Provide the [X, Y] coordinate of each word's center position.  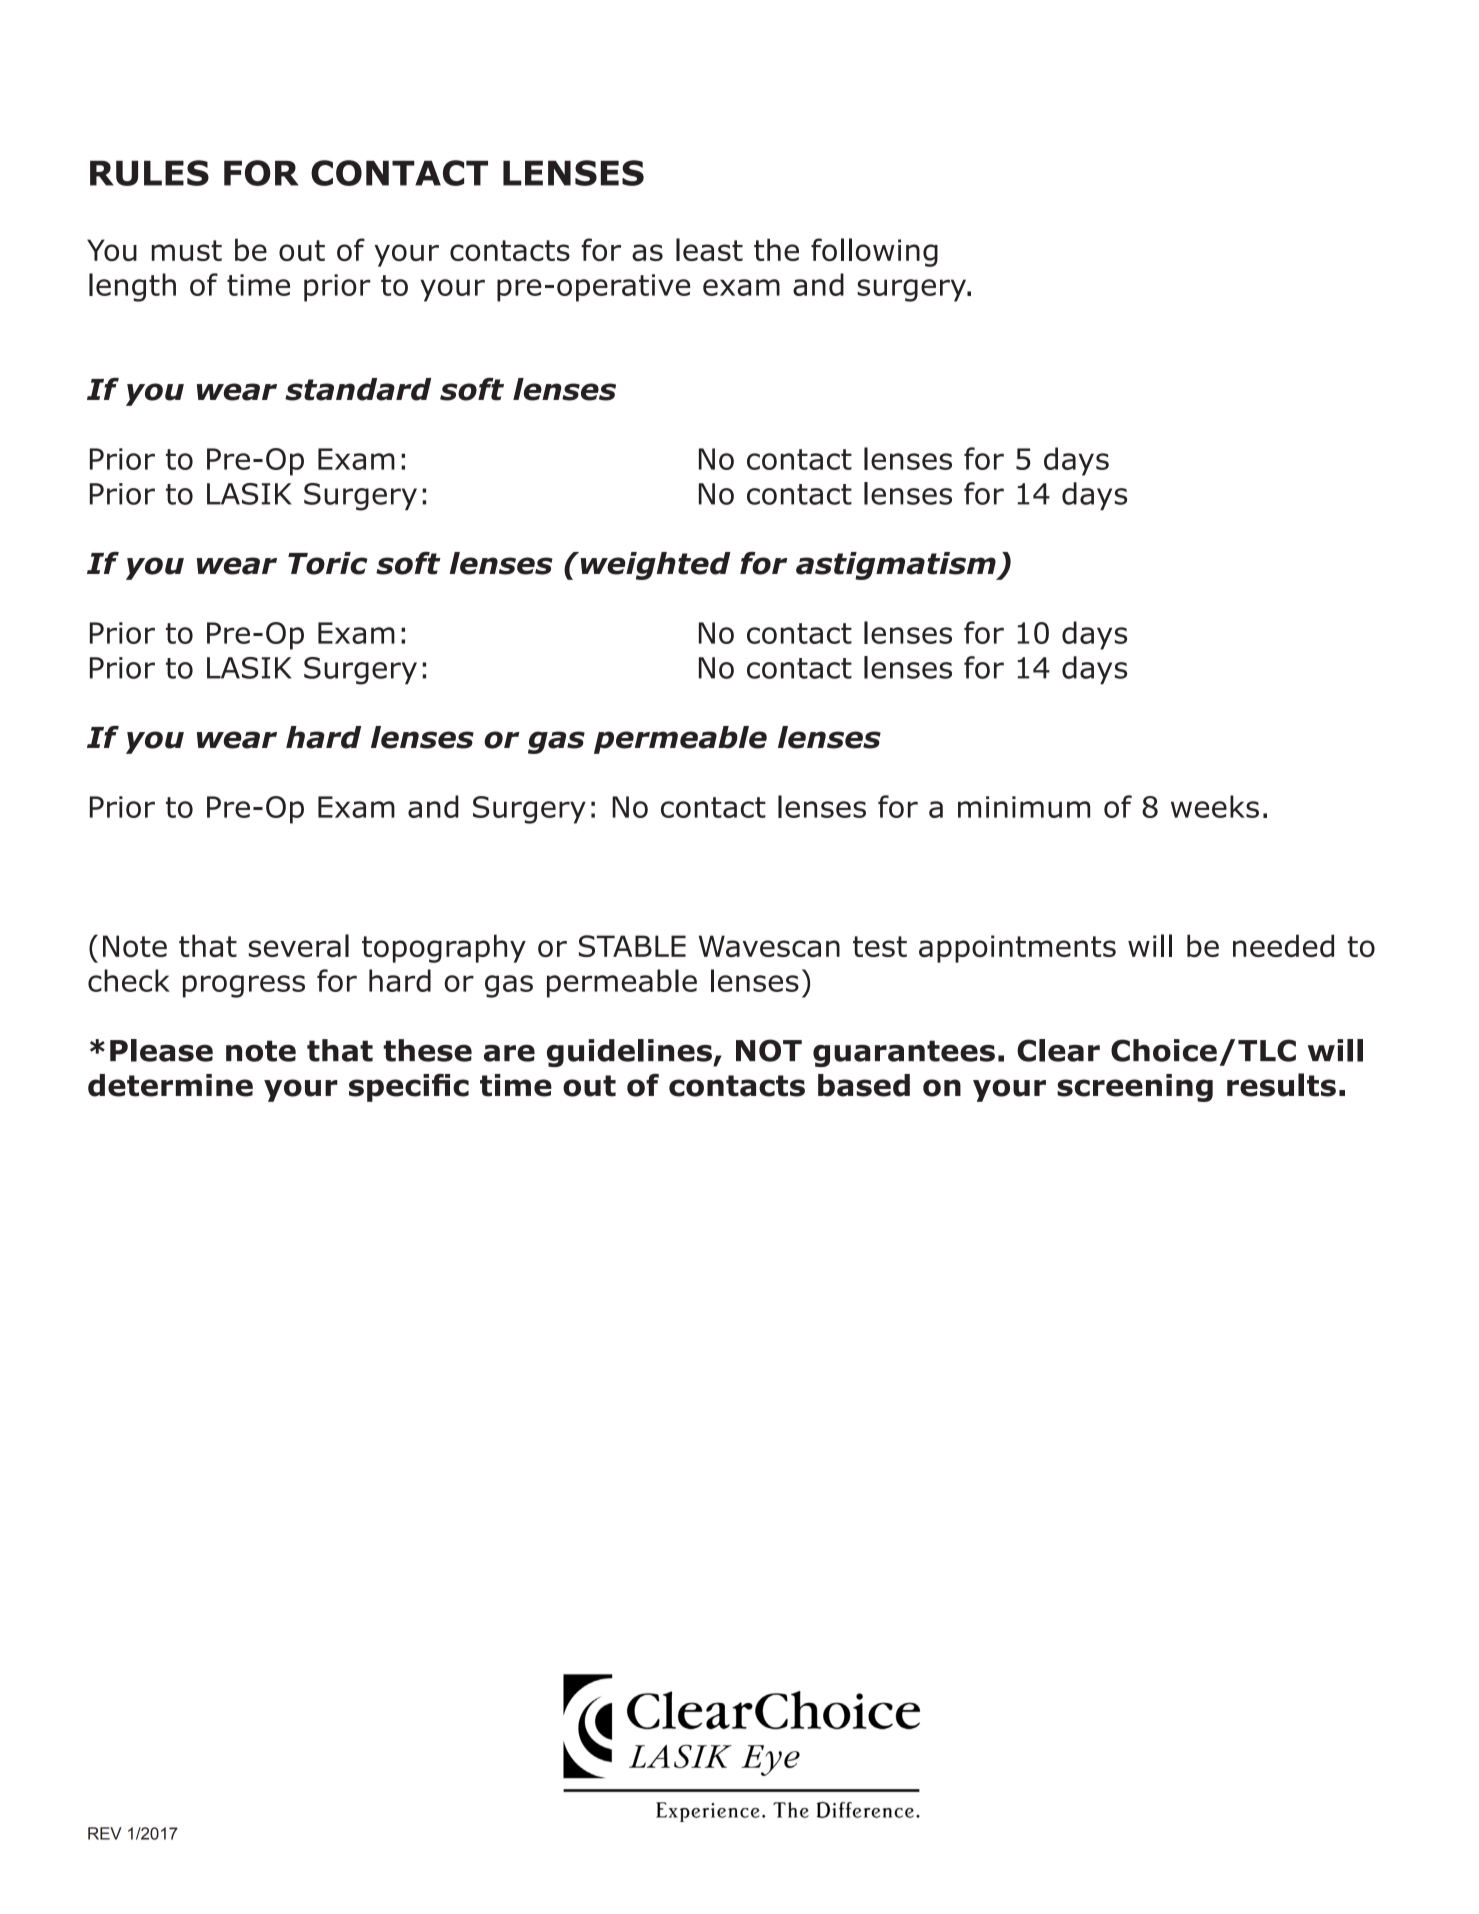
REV [105, 1833]
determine [170, 1085]
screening [1135, 1088]
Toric [328, 563]
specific [409, 1088]
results [1281, 1085]
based [864, 1085]
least [709, 249]
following [874, 252]
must [187, 250]
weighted [654, 566]
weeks [1215, 806]
